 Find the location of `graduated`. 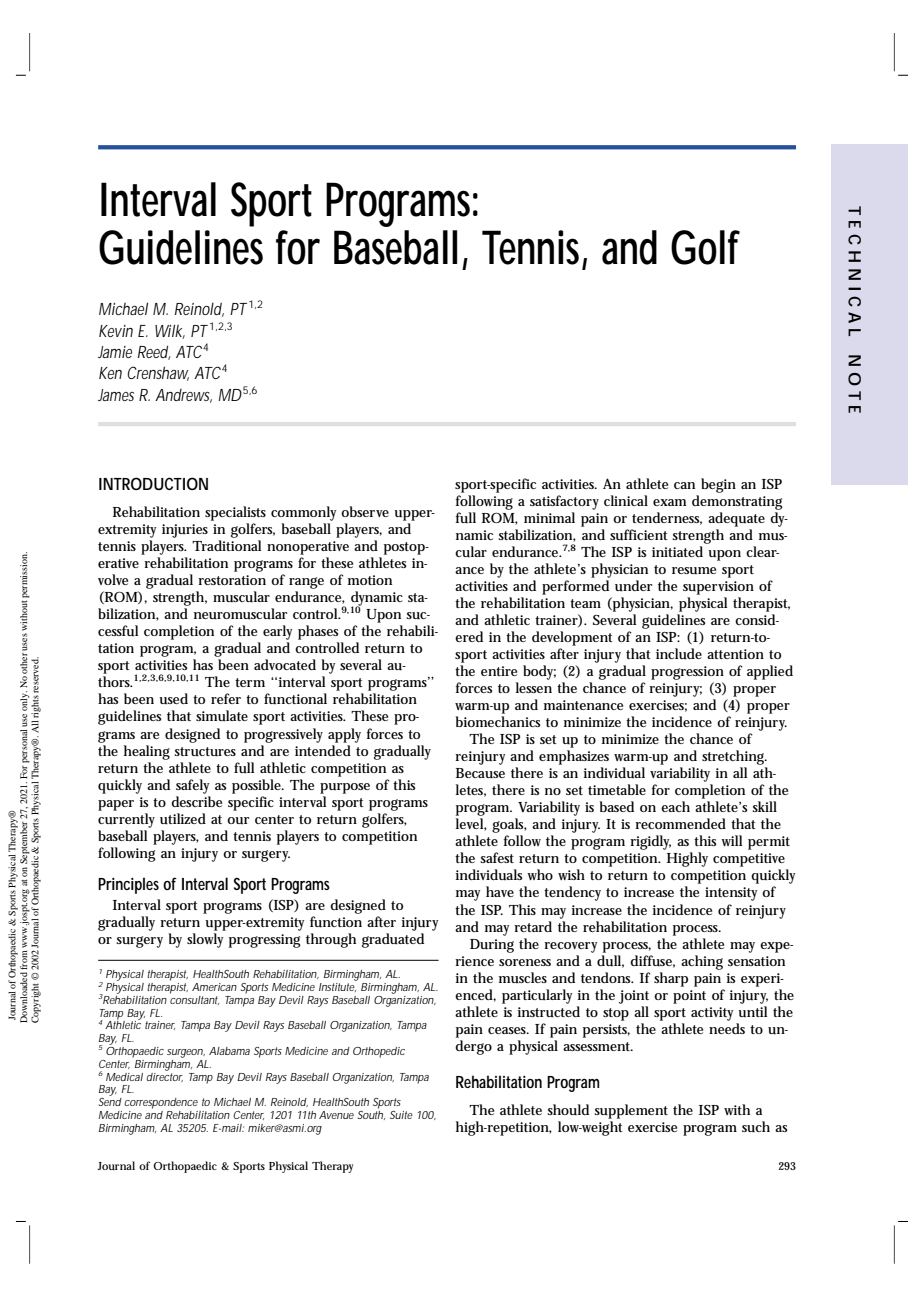

graduated is located at coordinates (393, 940).
